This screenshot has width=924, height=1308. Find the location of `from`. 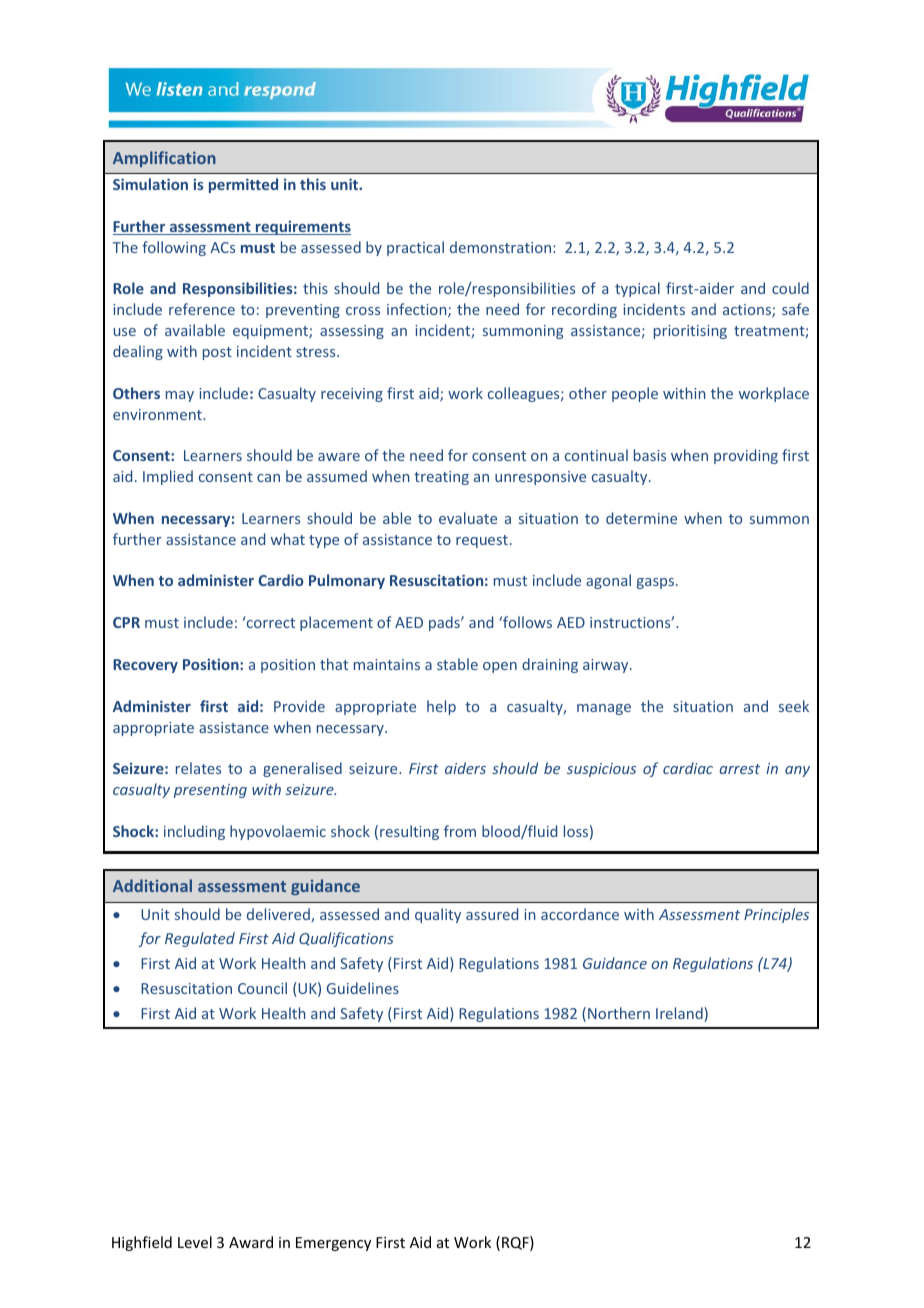

from is located at coordinates (460, 831).
